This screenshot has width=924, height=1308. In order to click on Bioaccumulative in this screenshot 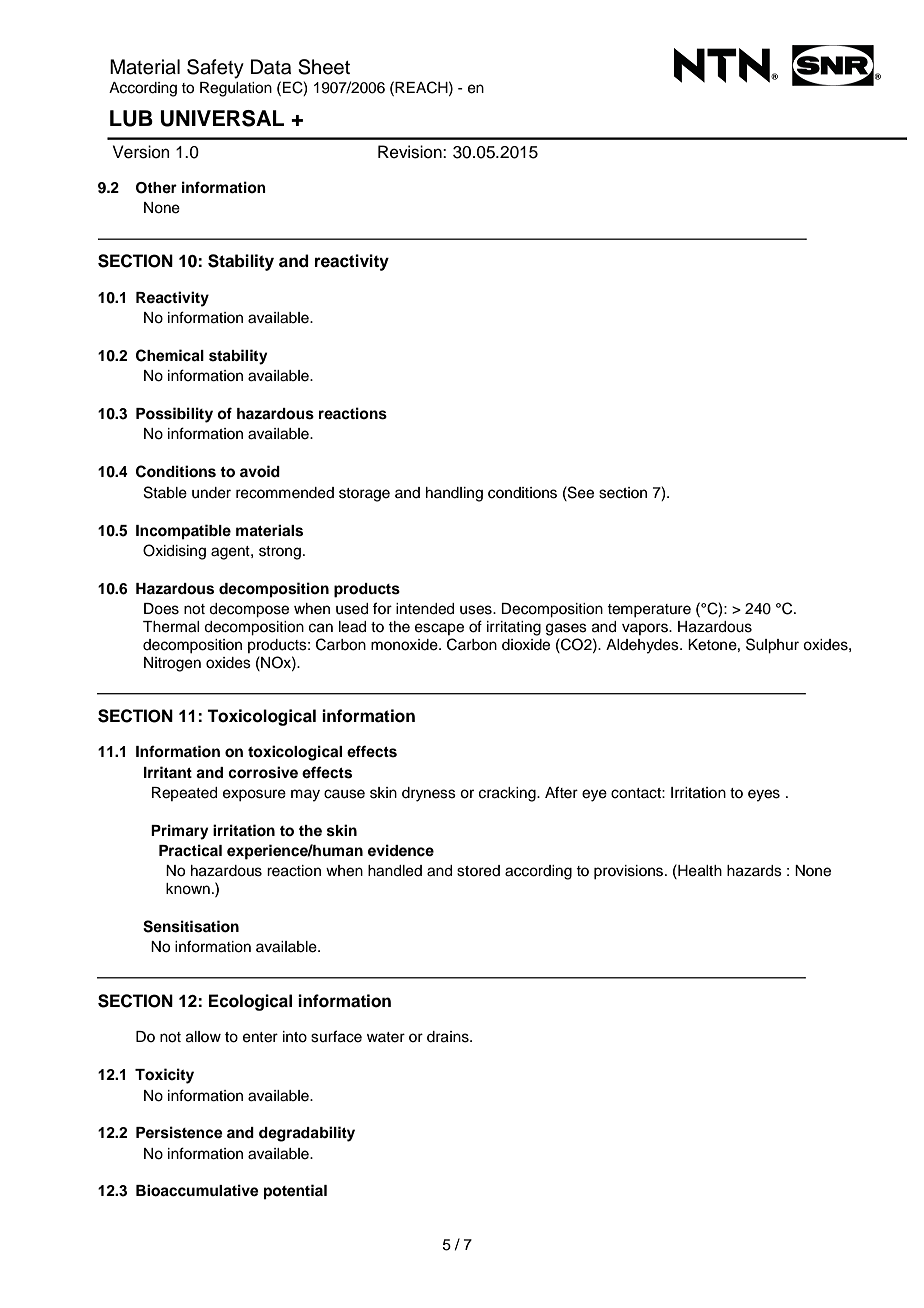, I will do `click(197, 1190)`.
